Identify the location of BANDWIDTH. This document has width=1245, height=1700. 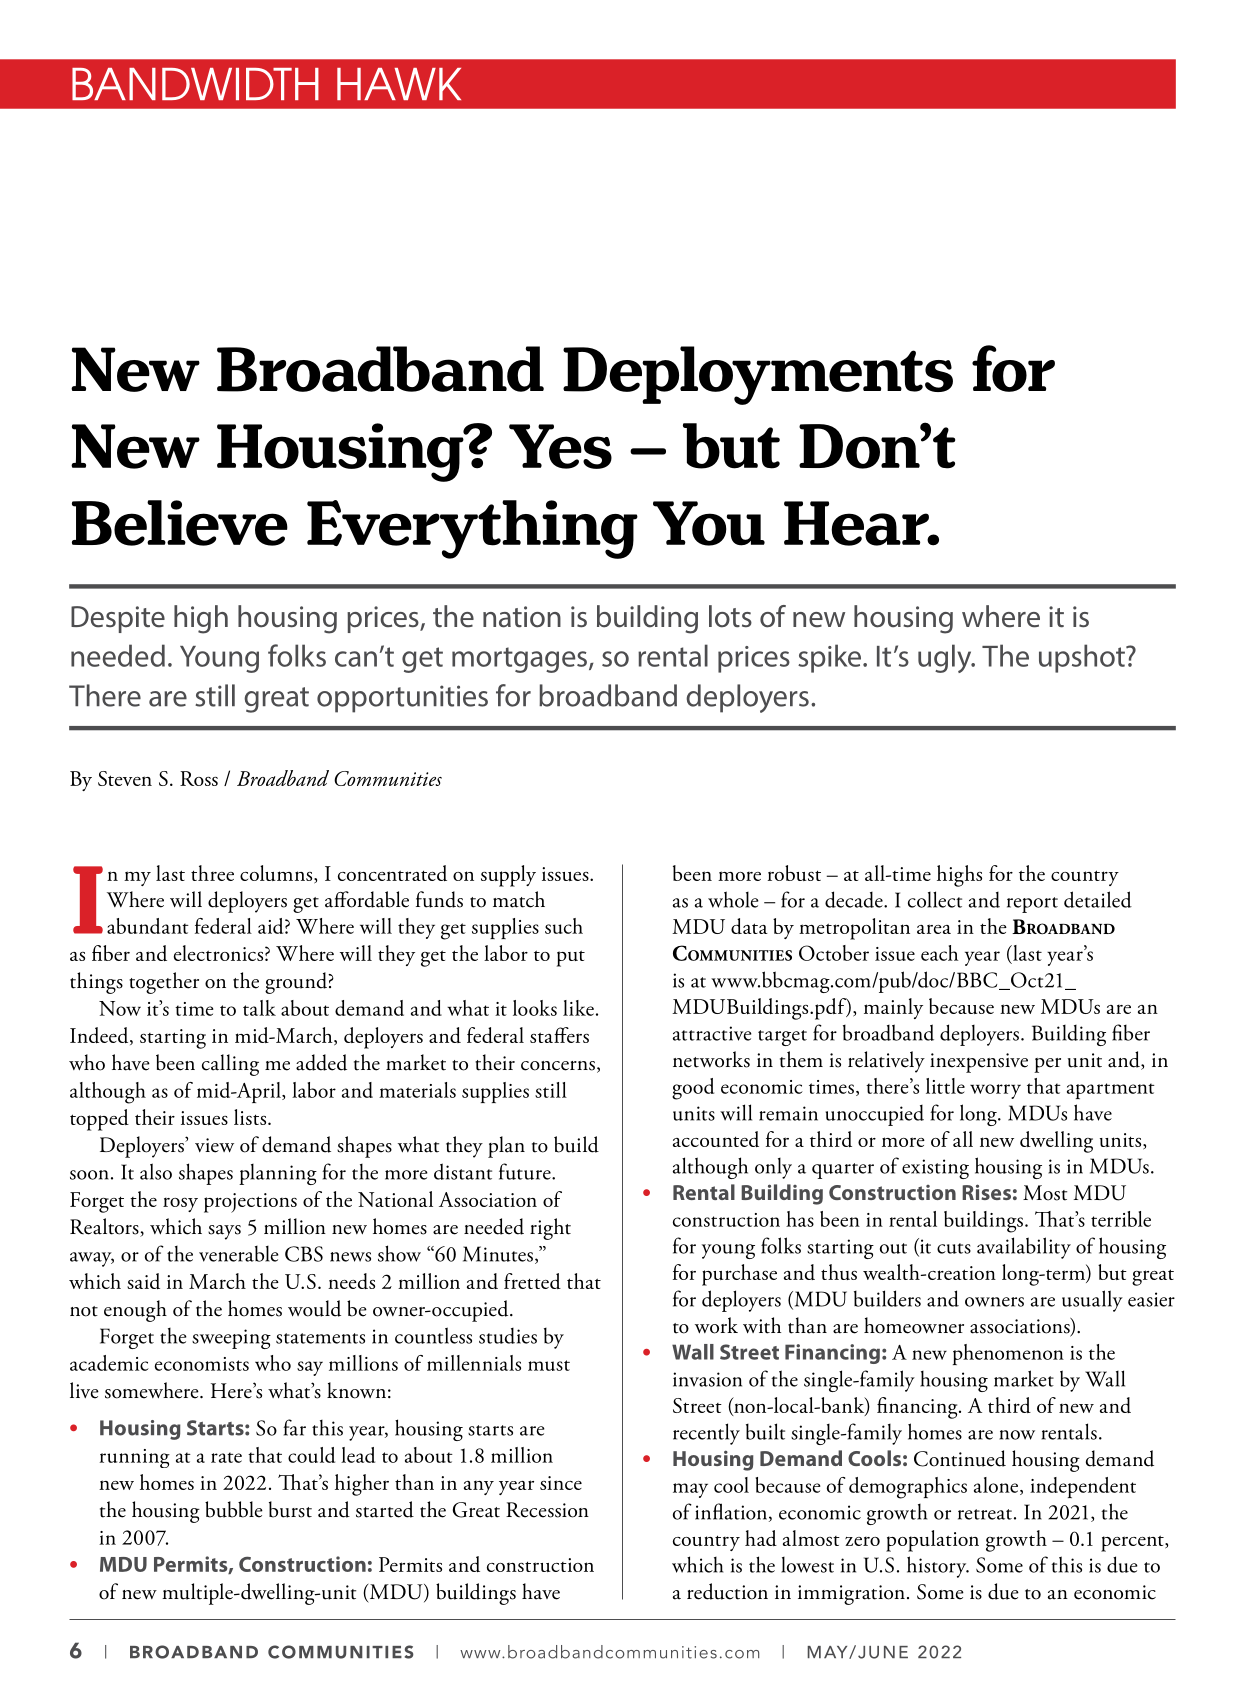
(195, 84).
